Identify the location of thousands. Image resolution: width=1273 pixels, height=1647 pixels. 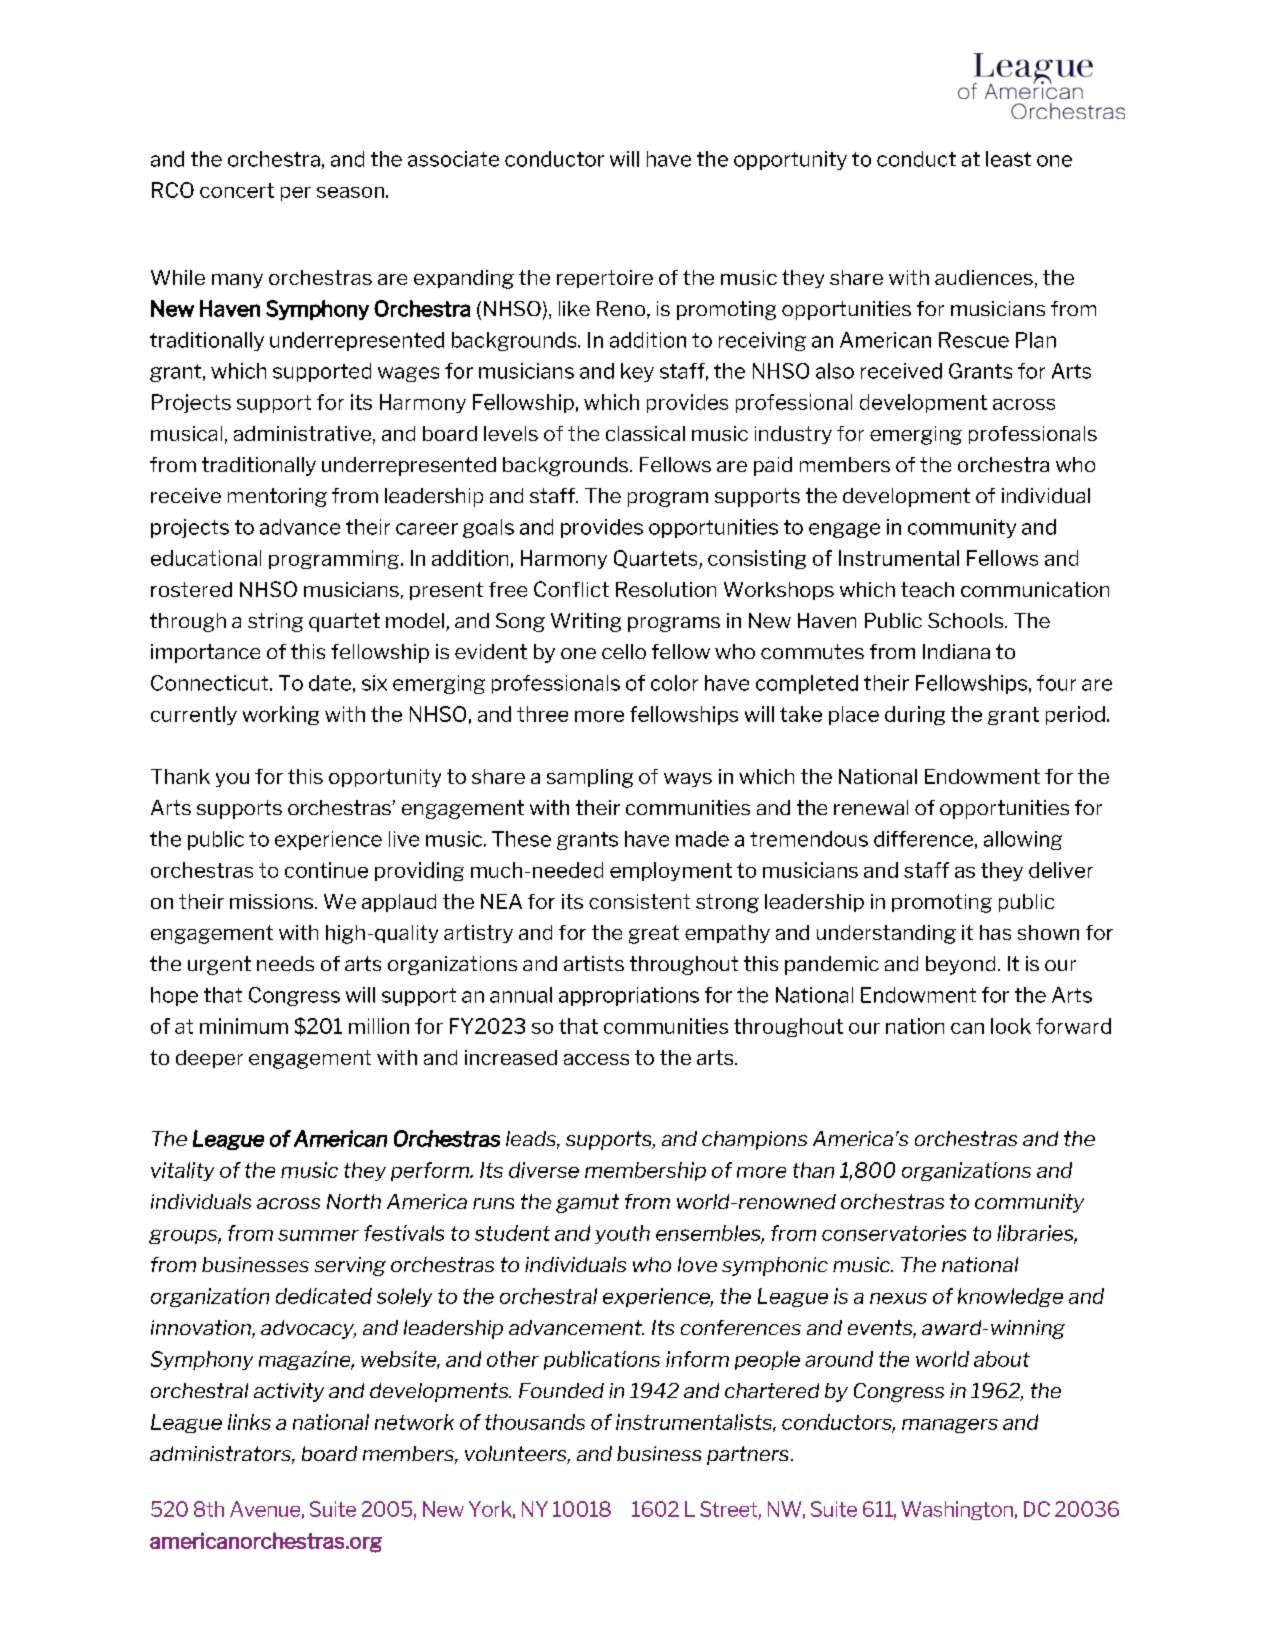
(535, 1422).
